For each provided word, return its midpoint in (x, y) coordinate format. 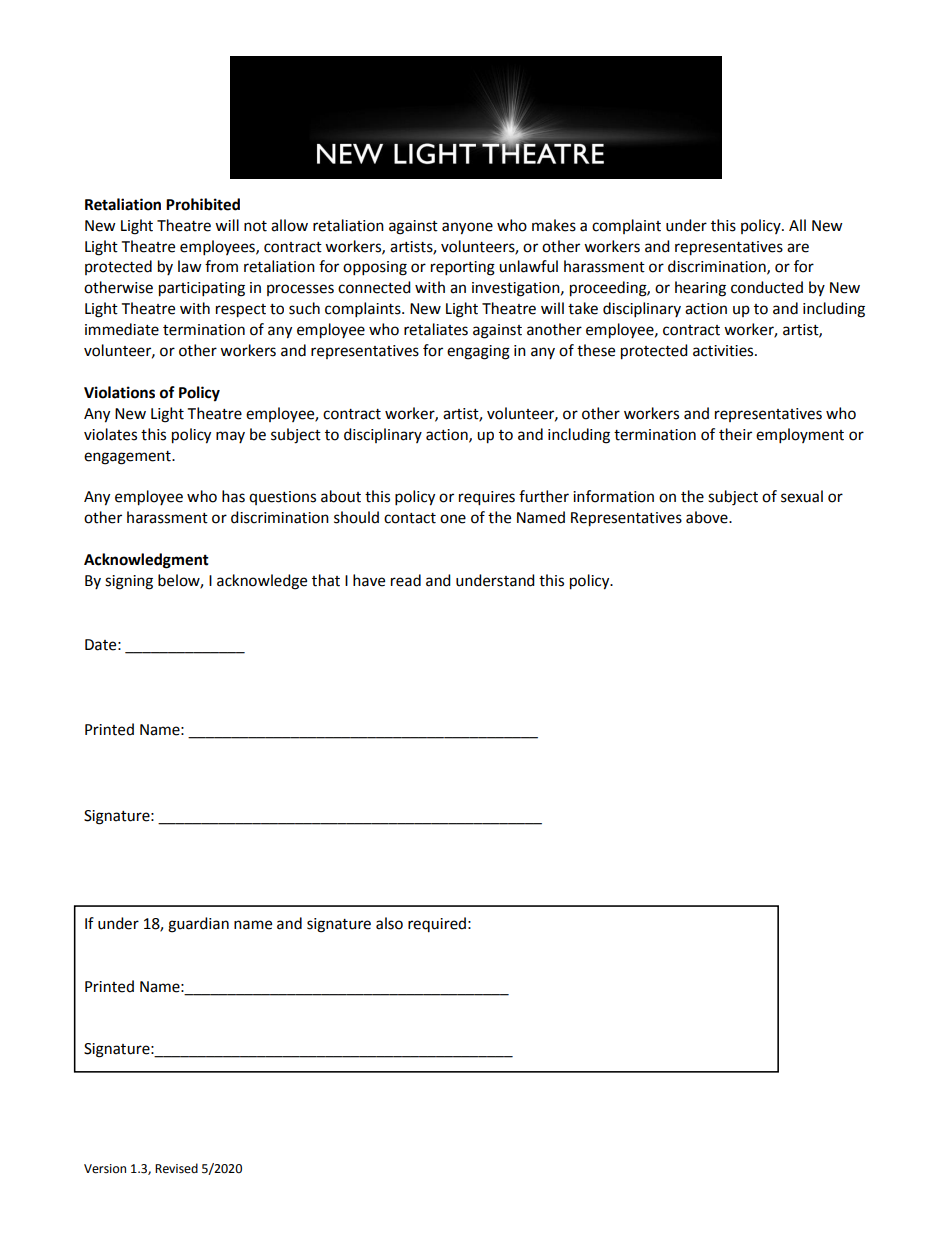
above (708, 517)
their (735, 434)
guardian (198, 925)
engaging (478, 352)
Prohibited (203, 204)
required (437, 924)
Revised (176, 1168)
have (369, 580)
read (406, 580)
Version (105, 1169)
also (389, 923)
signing (129, 582)
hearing (700, 289)
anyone (467, 228)
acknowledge (262, 582)
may (230, 437)
